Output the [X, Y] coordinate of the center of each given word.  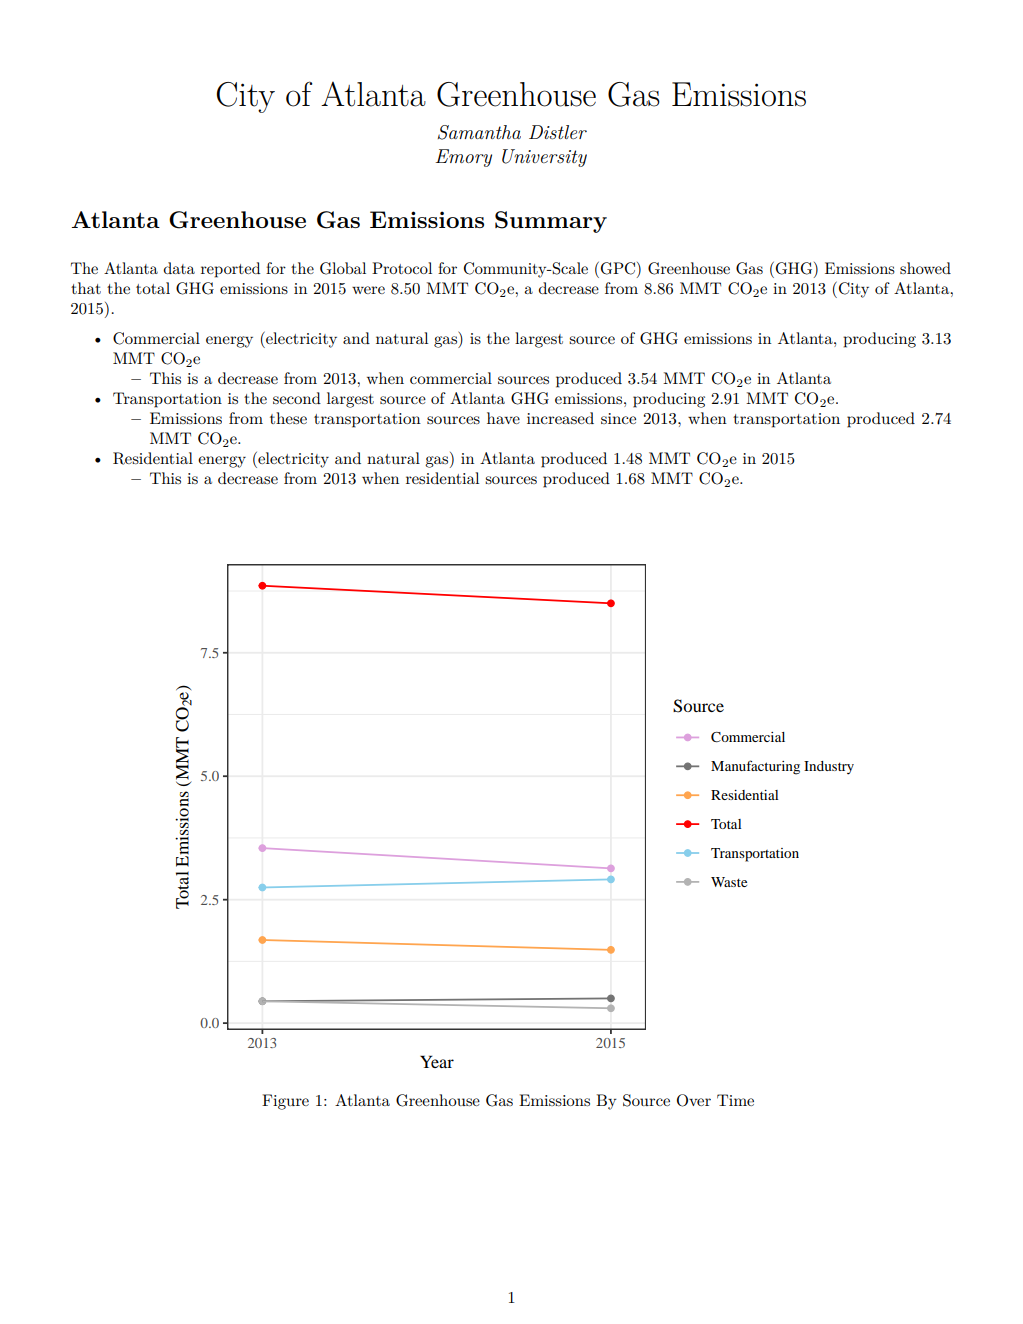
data [179, 268]
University [544, 158]
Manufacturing [755, 767]
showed [925, 268]
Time [735, 1100]
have [503, 418]
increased [560, 418]
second [297, 398]
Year [437, 1061]
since [618, 418]
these [288, 418]
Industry [829, 768]
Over [694, 1100]
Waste [729, 882]
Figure [285, 1102]
